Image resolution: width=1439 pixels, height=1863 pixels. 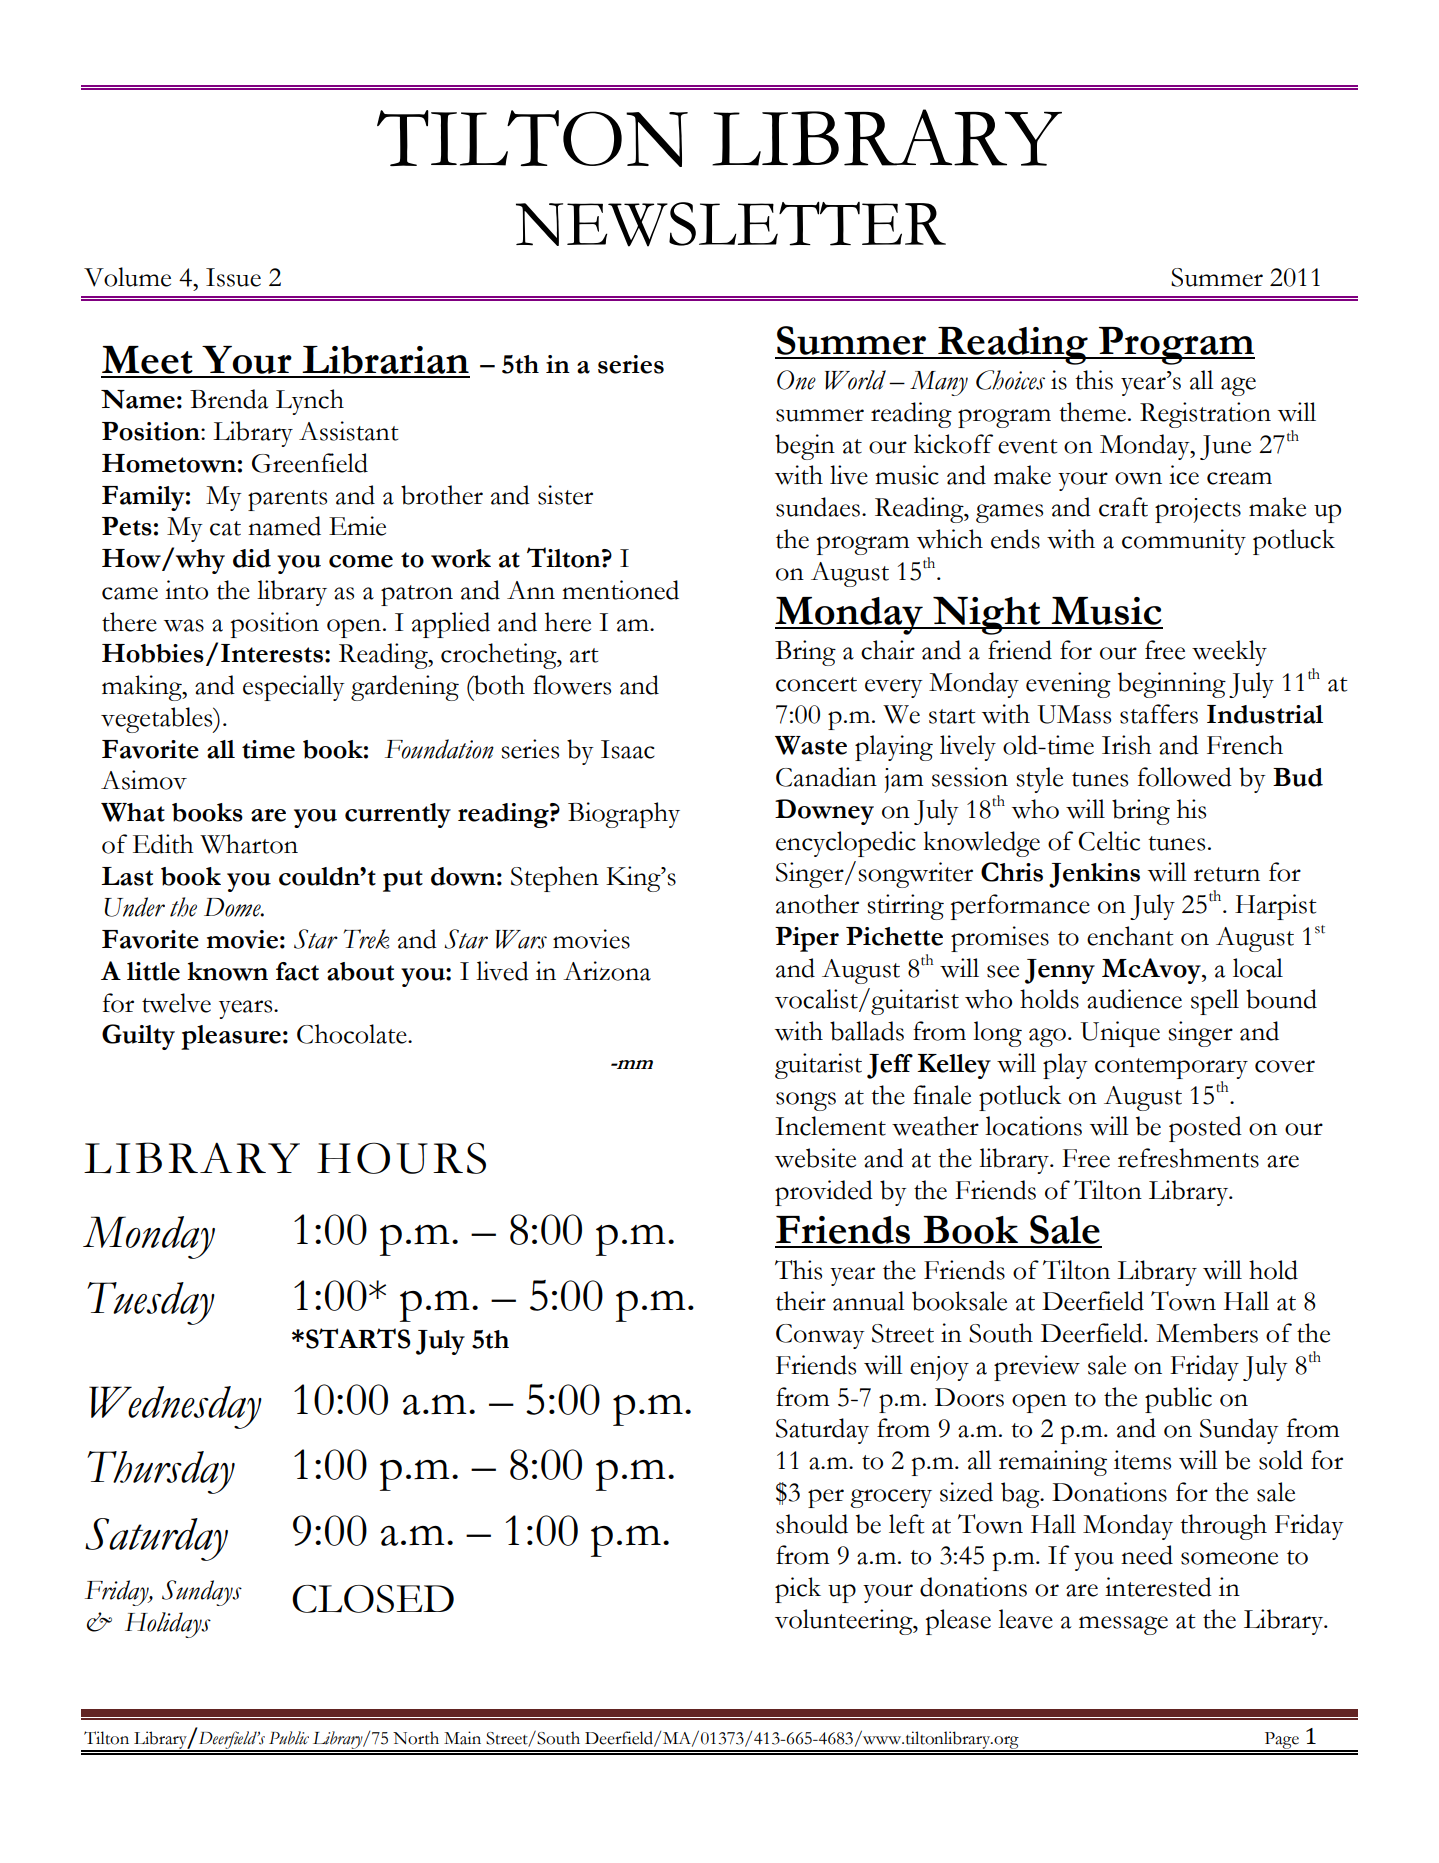 What do you see at coordinates (620, 590) in the screenshot?
I see `mentioned` at bounding box center [620, 590].
